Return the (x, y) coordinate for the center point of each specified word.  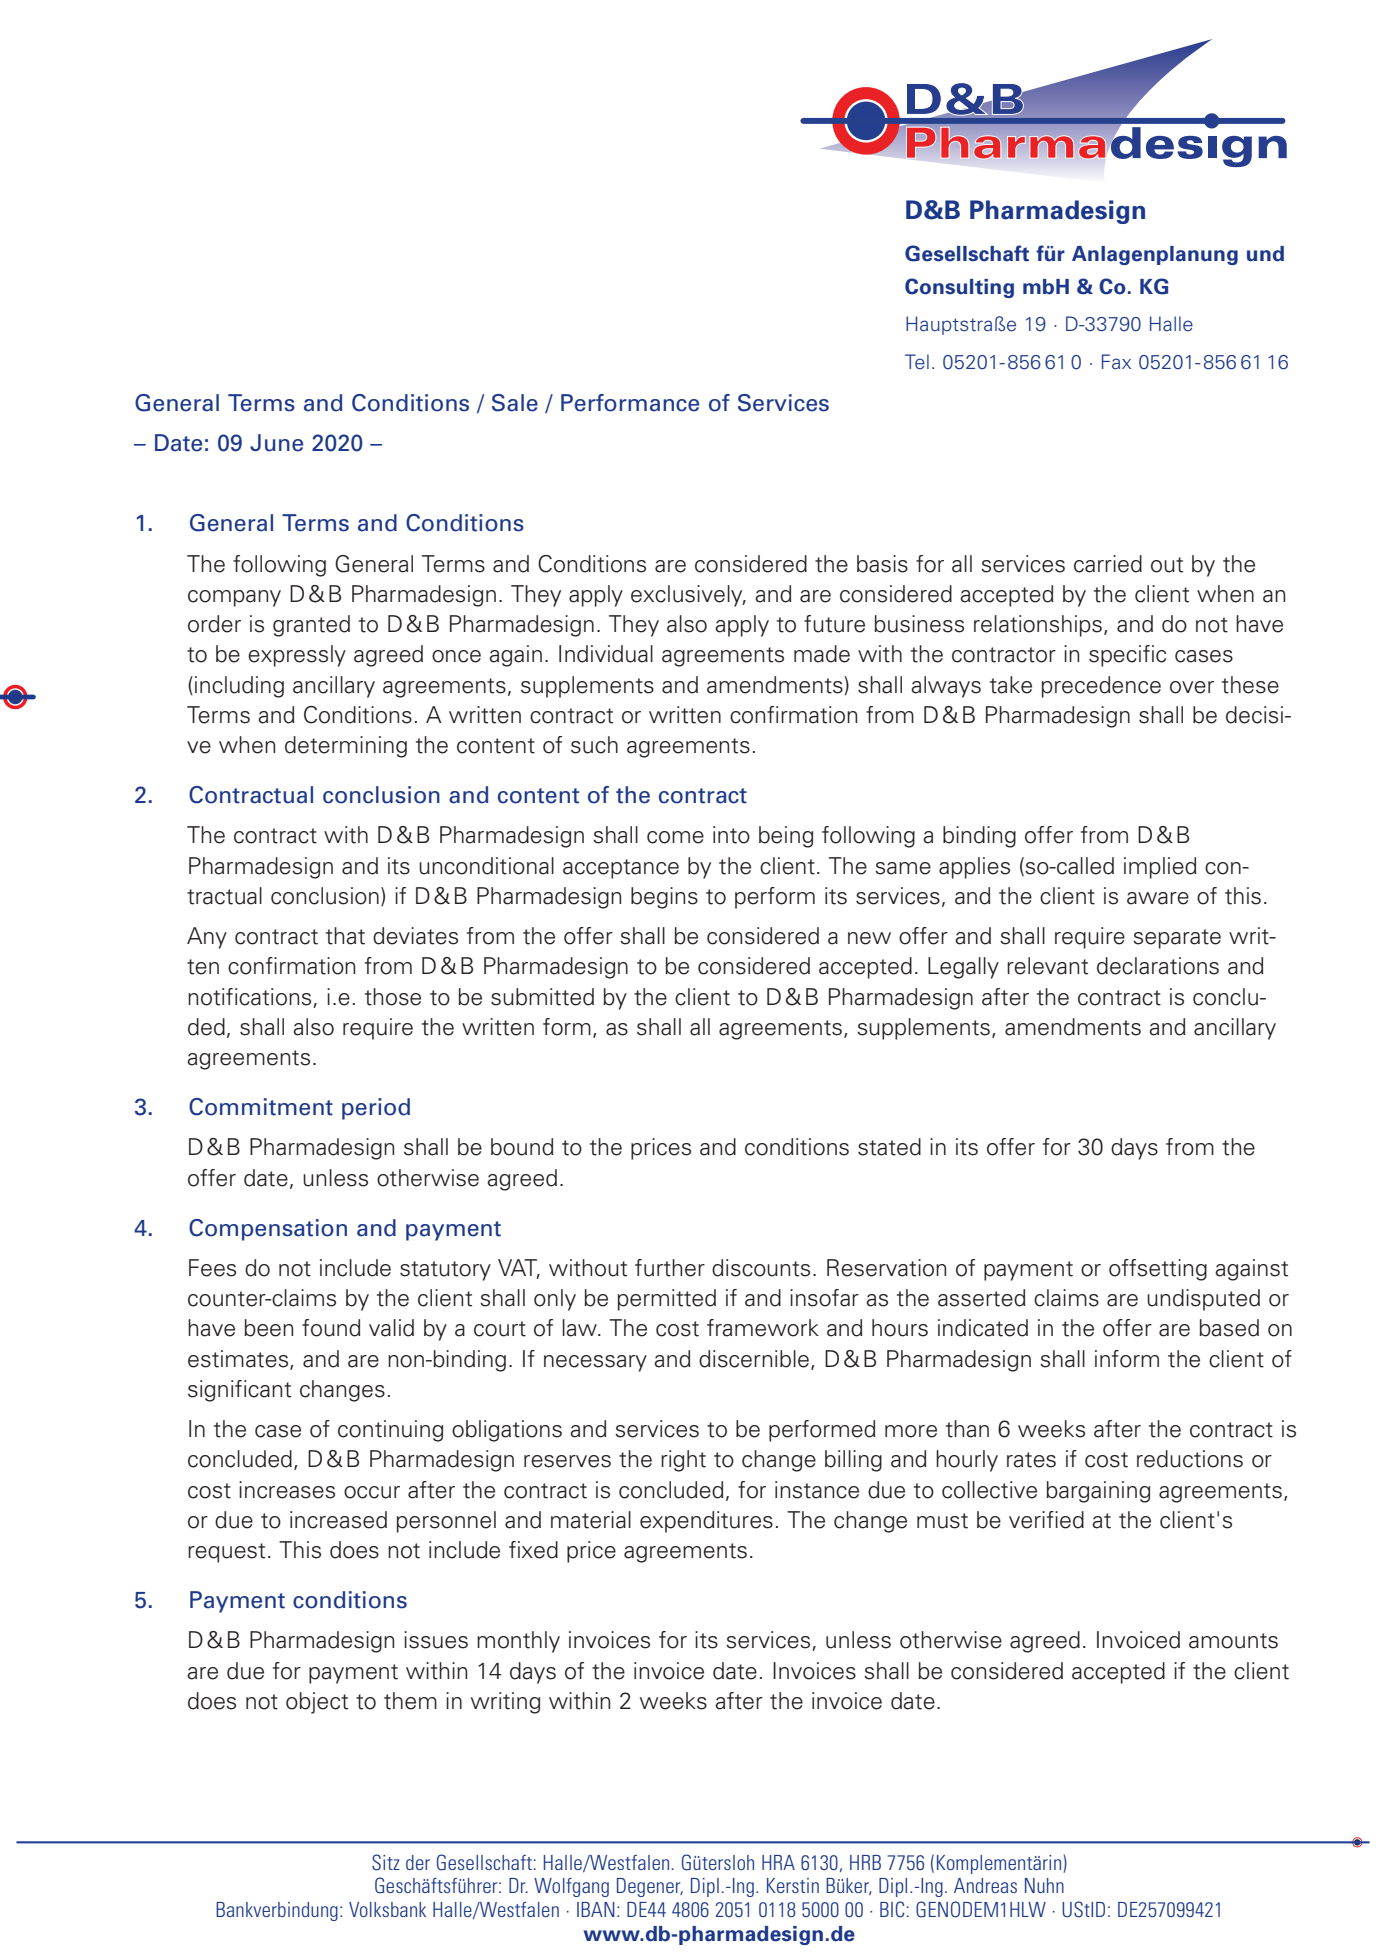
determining (346, 747)
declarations (1158, 966)
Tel (917, 362)
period (376, 1109)
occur (372, 1492)
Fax (1116, 362)
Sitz (386, 1862)
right (683, 1461)
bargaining (1098, 1492)
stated (889, 1147)
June (276, 443)
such (594, 745)
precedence (1101, 687)
